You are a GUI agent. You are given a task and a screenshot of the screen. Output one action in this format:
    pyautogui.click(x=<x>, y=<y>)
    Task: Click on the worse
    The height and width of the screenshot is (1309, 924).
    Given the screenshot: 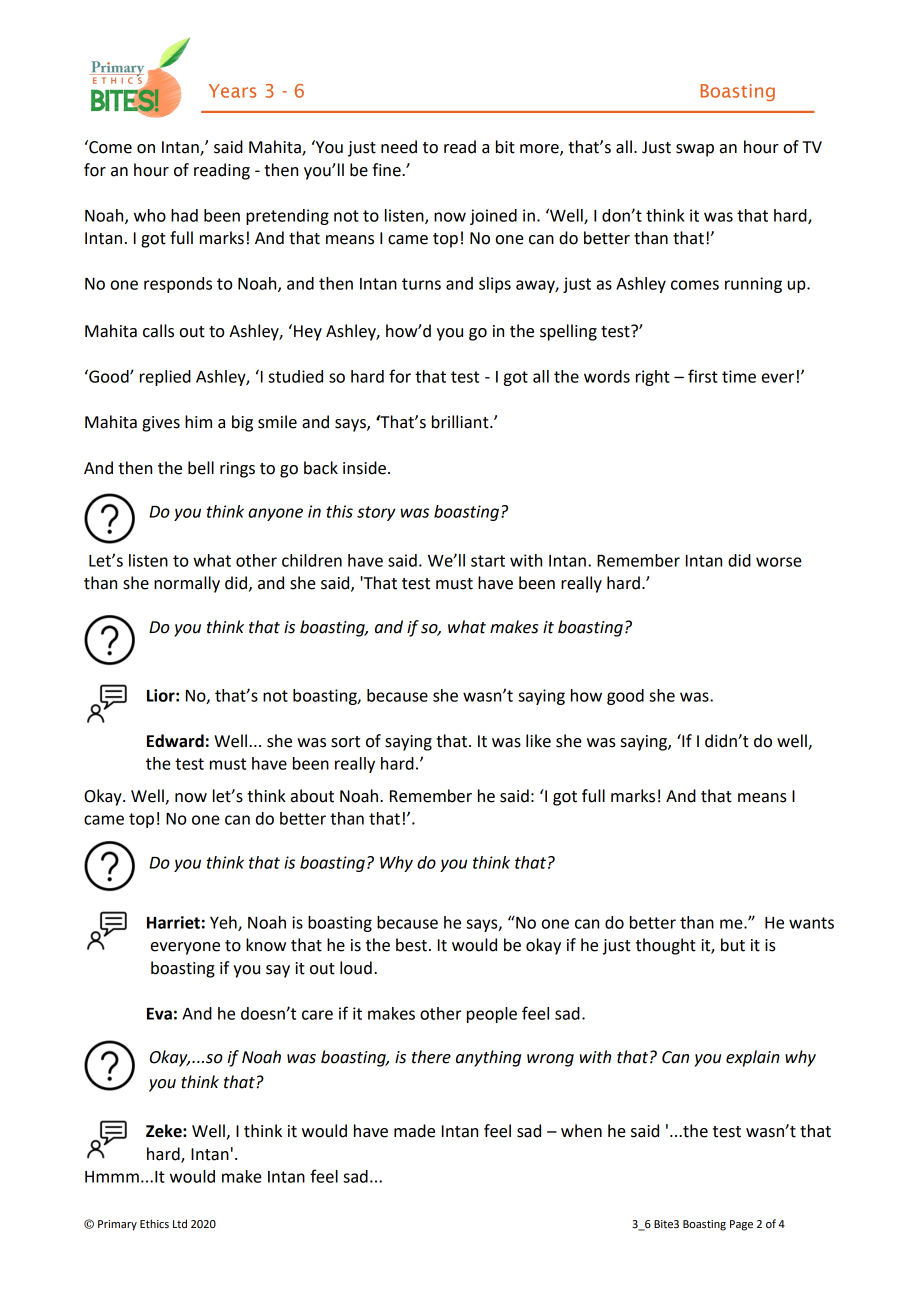 What is the action you would take?
    pyautogui.click(x=779, y=562)
